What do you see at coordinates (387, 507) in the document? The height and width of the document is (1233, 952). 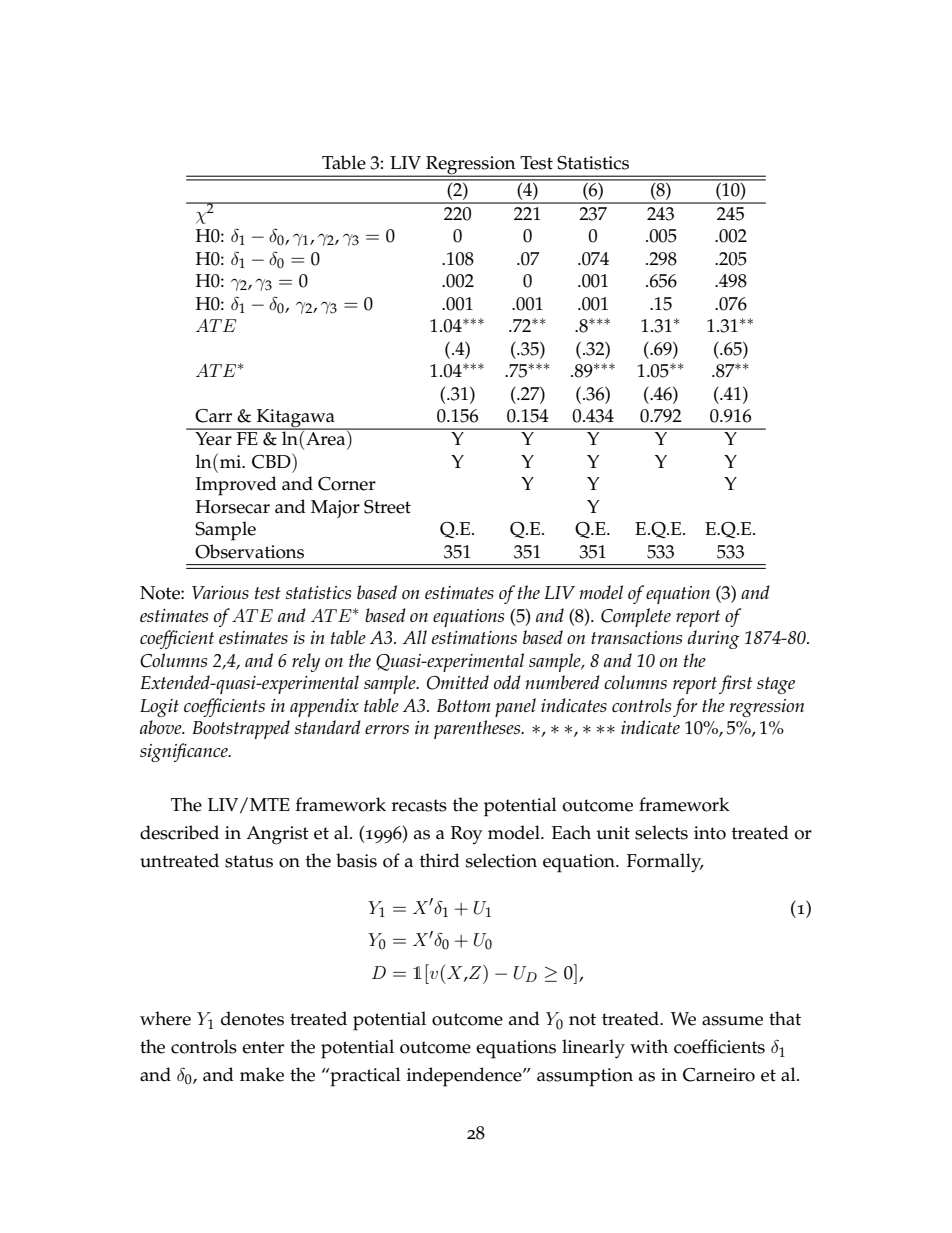 I see `Street` at bounding box center [387, 507].
